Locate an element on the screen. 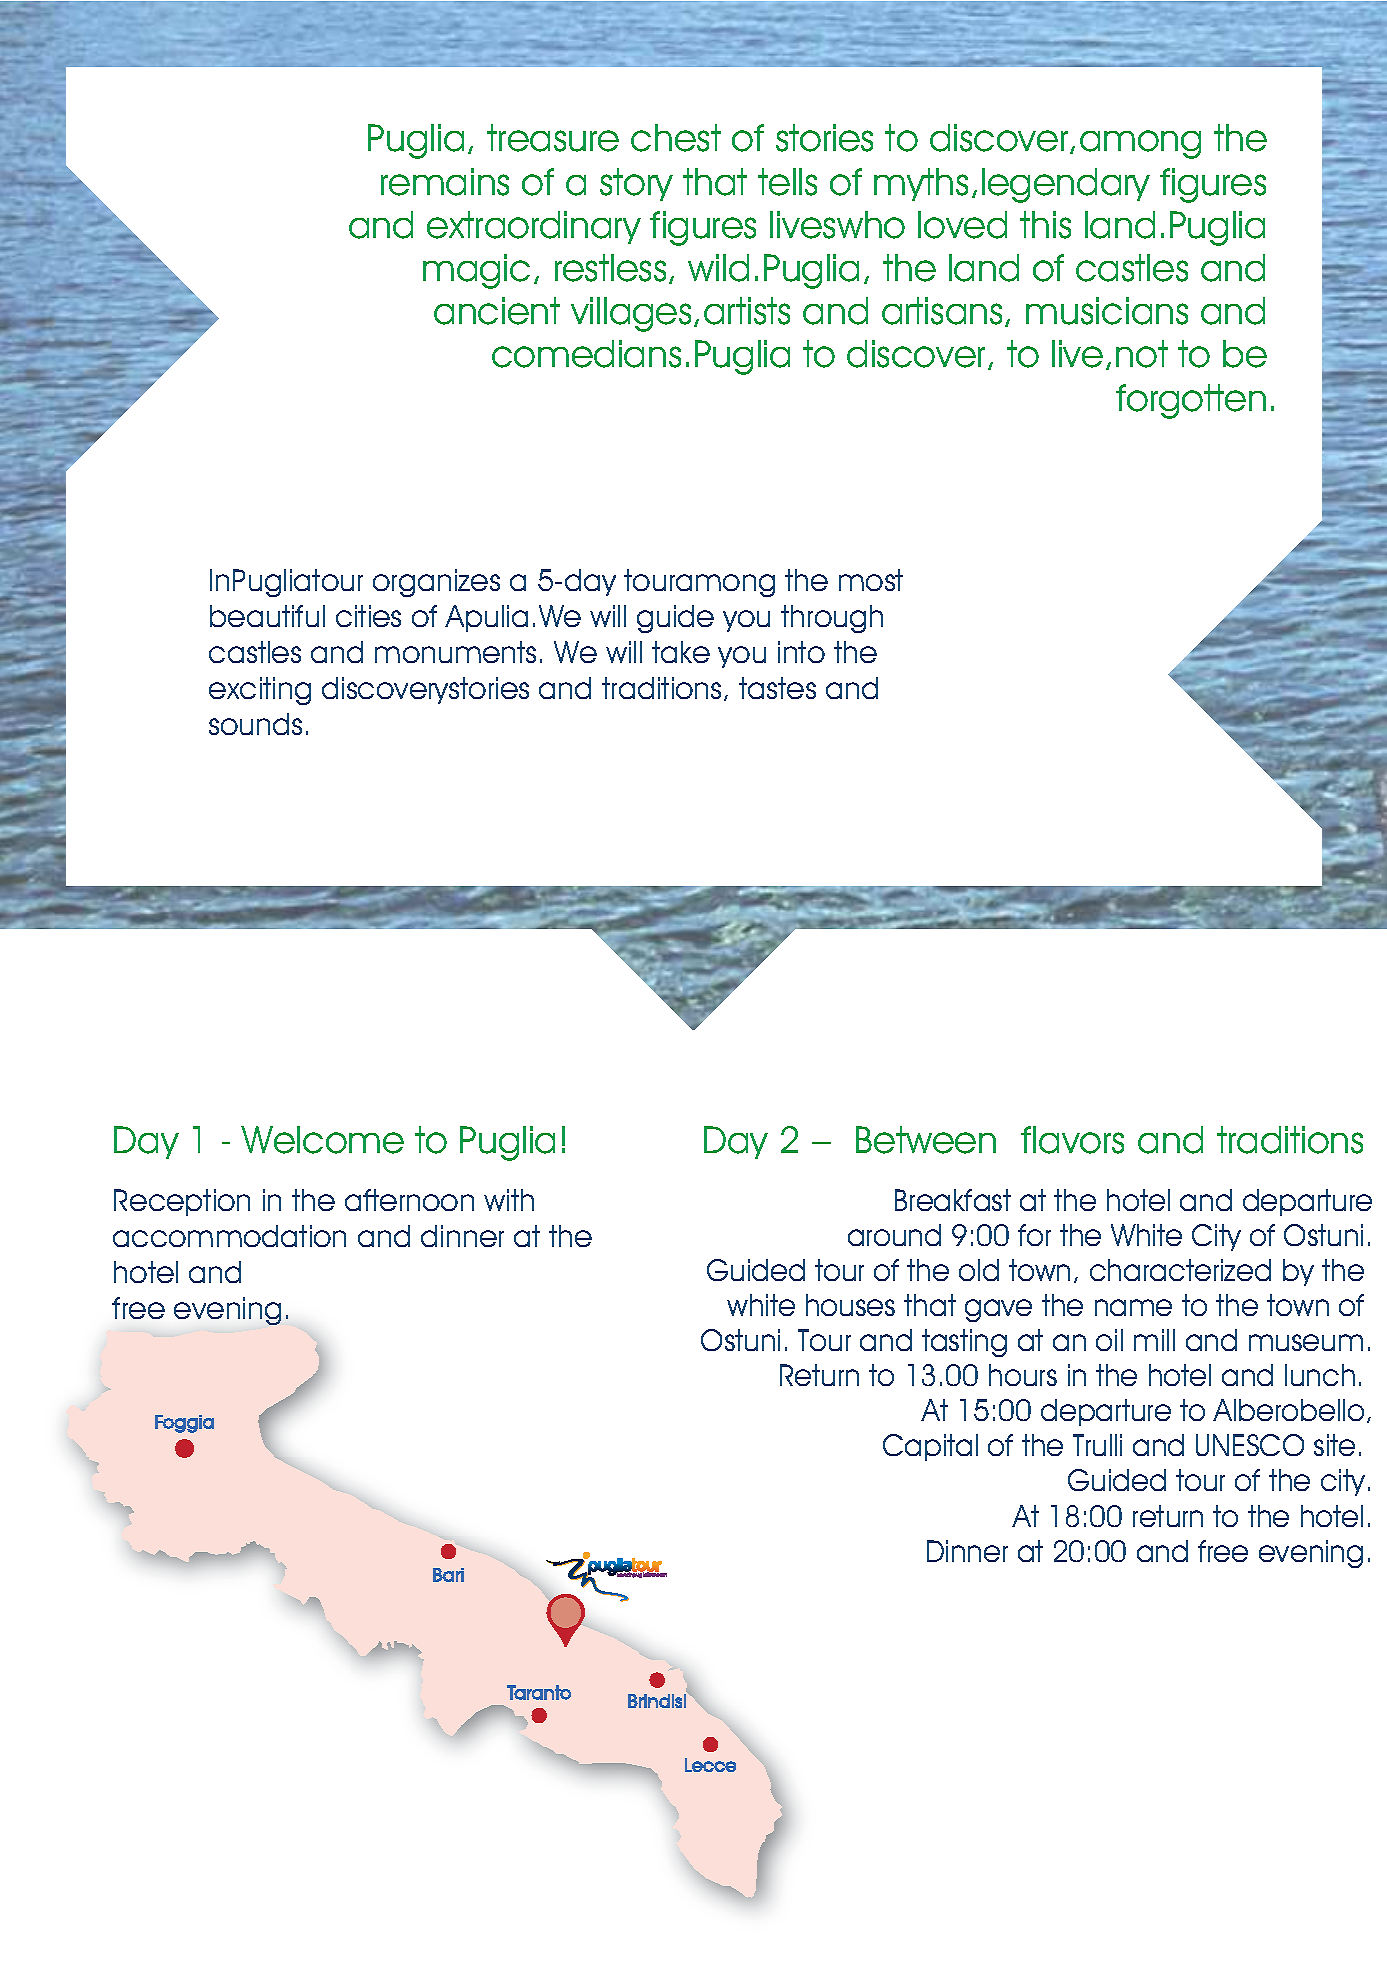 This screenshot has width=1387, height=1963. sounds is located at coordinates (255, 724).
